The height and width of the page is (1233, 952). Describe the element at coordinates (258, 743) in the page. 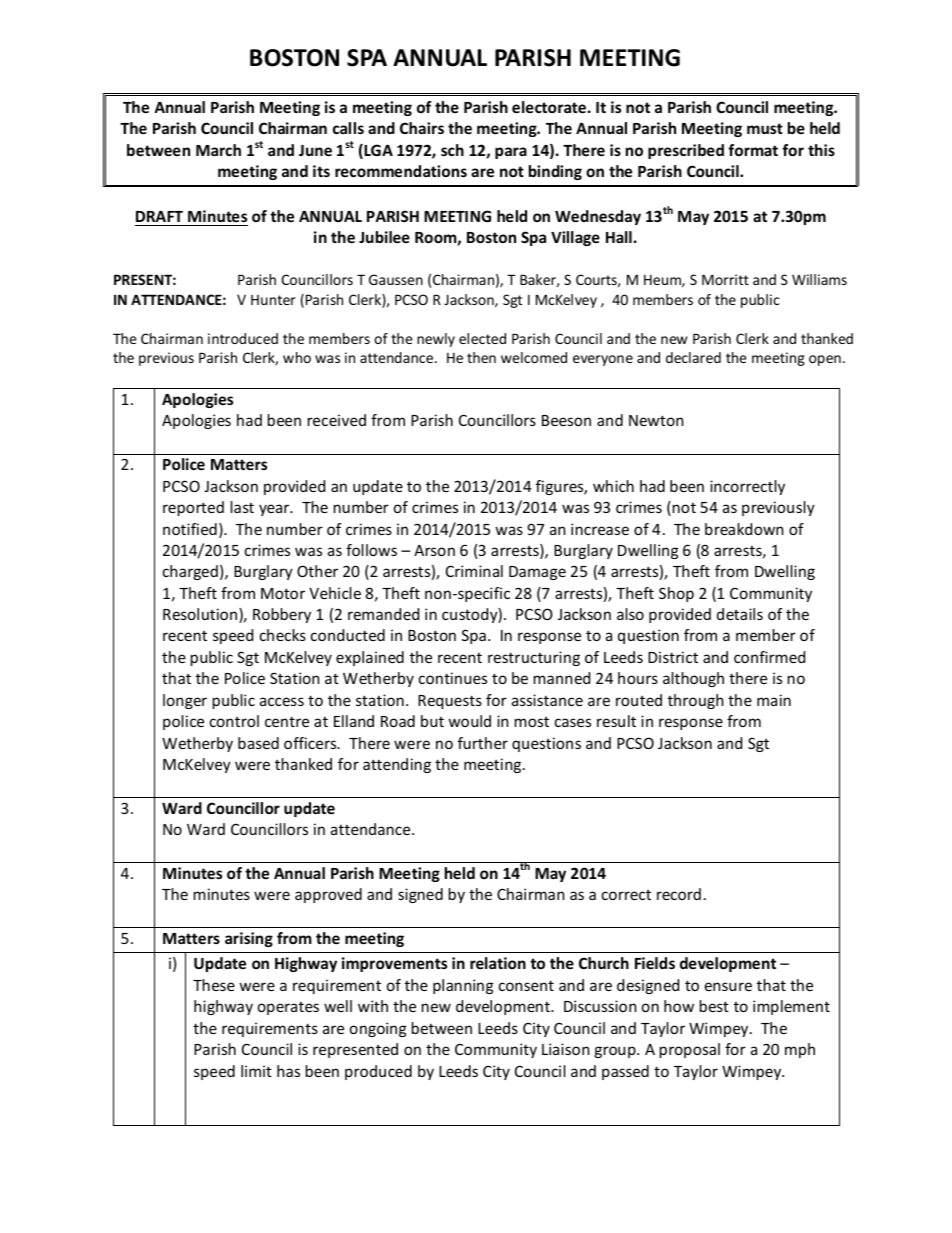

I see `based` at that location.
